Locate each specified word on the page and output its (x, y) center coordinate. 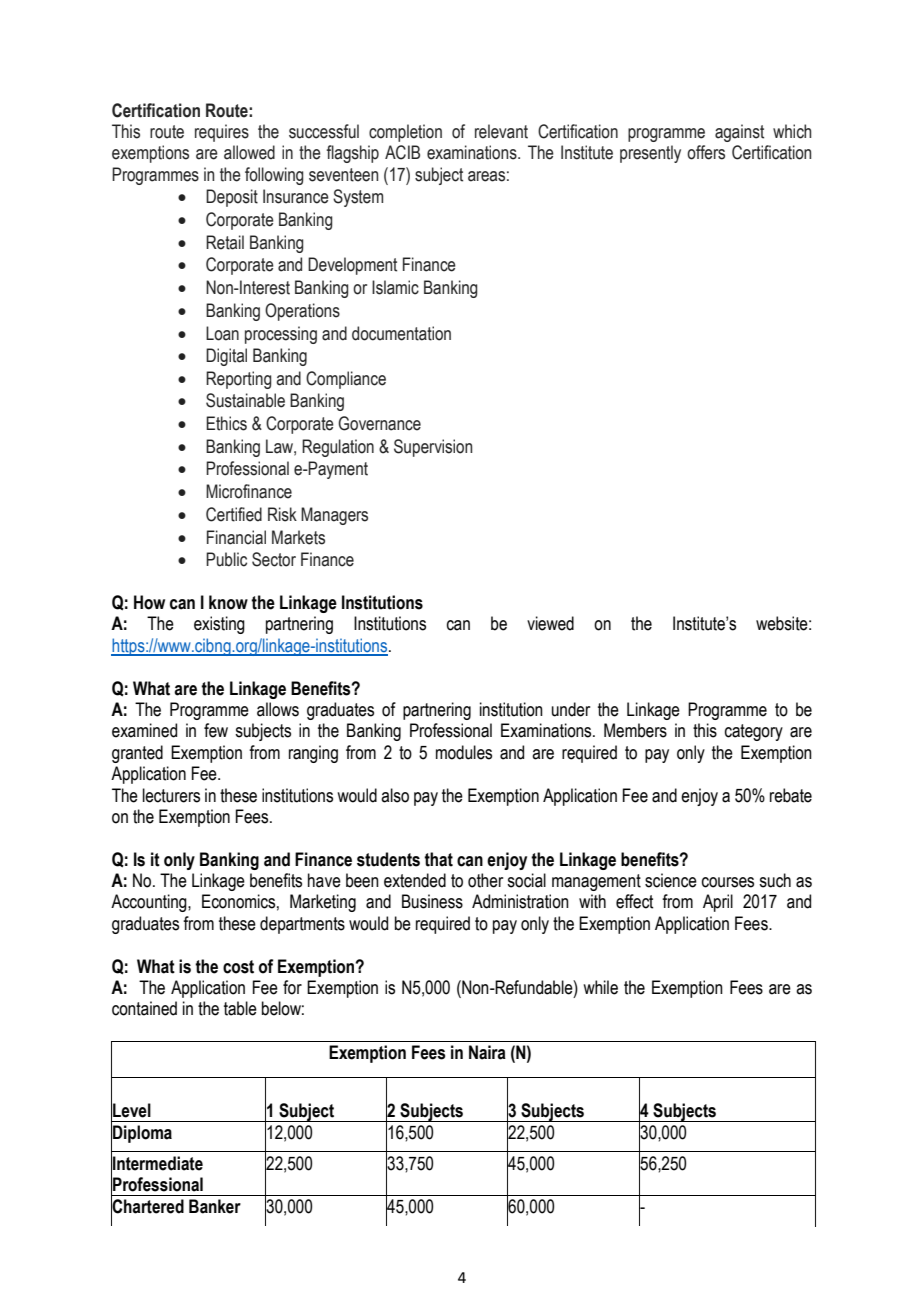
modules (464, 752)
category (754, 732)
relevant (501, 131)
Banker (215, 1206)
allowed (249, 152)
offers (706, 152)
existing (219, 625)
